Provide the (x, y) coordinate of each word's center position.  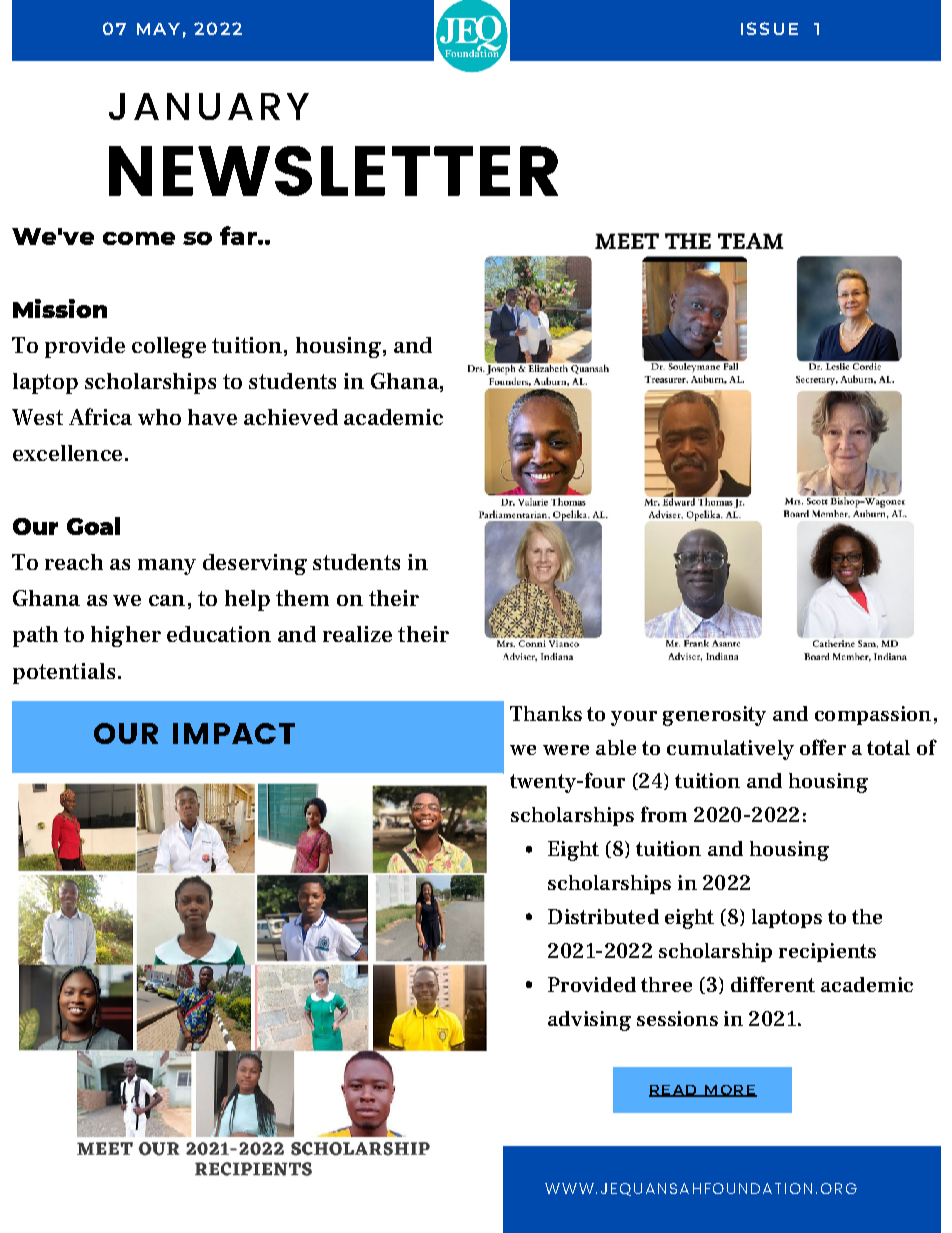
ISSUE (769, 28)
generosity (714, 716)
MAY (158, 29)
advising (589, 1021)
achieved (291, 417)
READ (674, 1091)
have (212, 417)
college (169, 347)
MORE (730, 1091)
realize (357, 634)
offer (823, 747)
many (167, 567)
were (566, 750)
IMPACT (234, 733)
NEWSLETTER (333, 171)
